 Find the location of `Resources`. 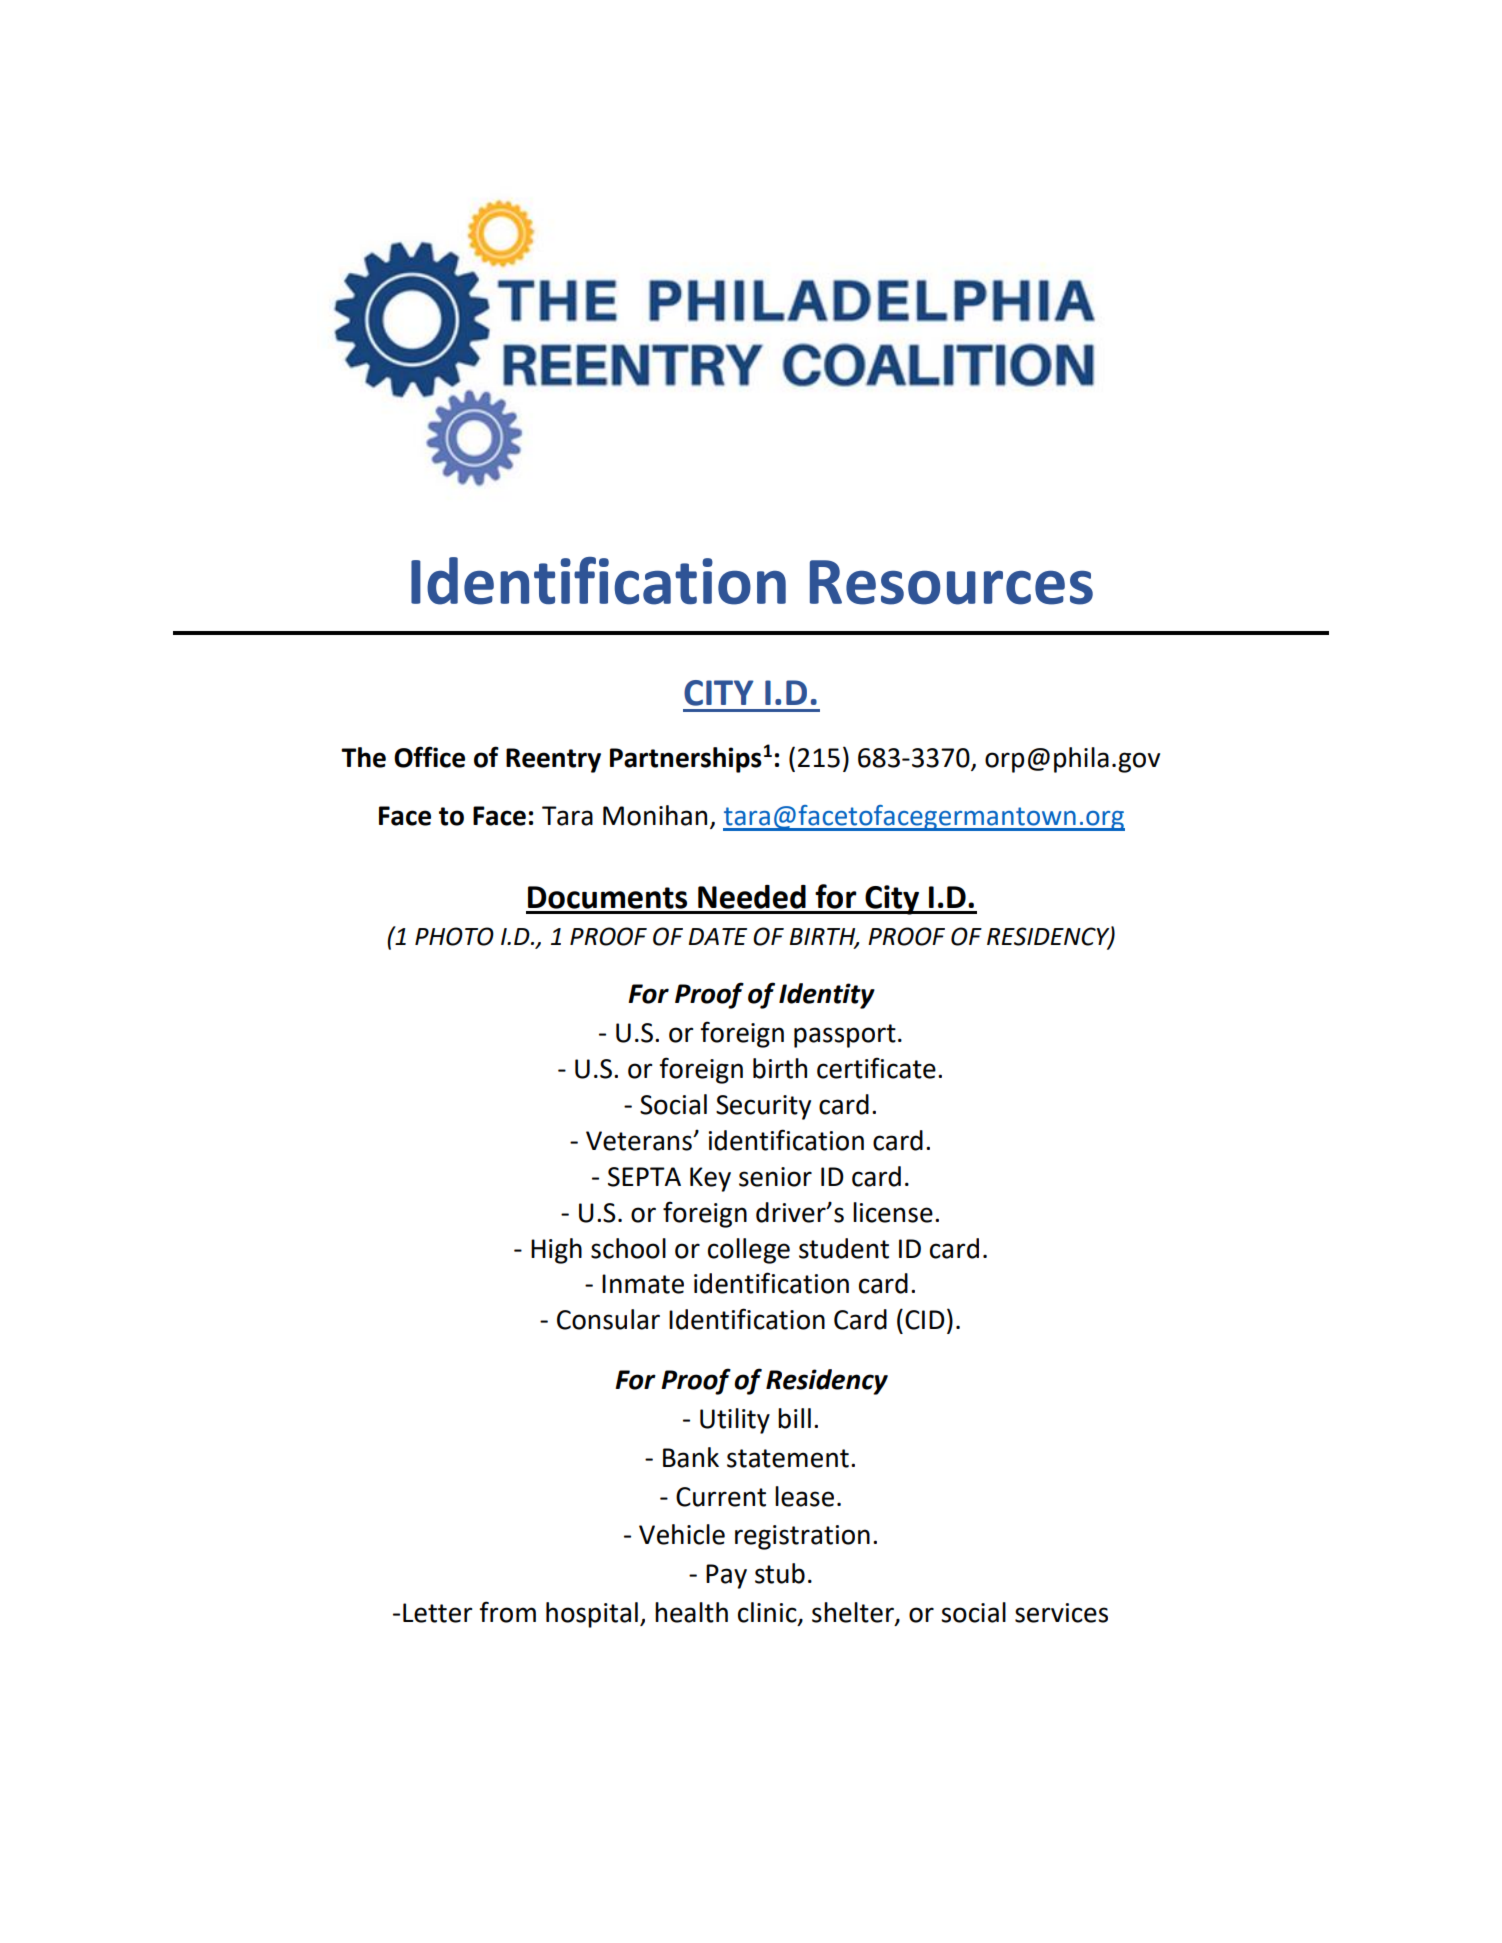

Resources is located at coordinates (951, 582).
